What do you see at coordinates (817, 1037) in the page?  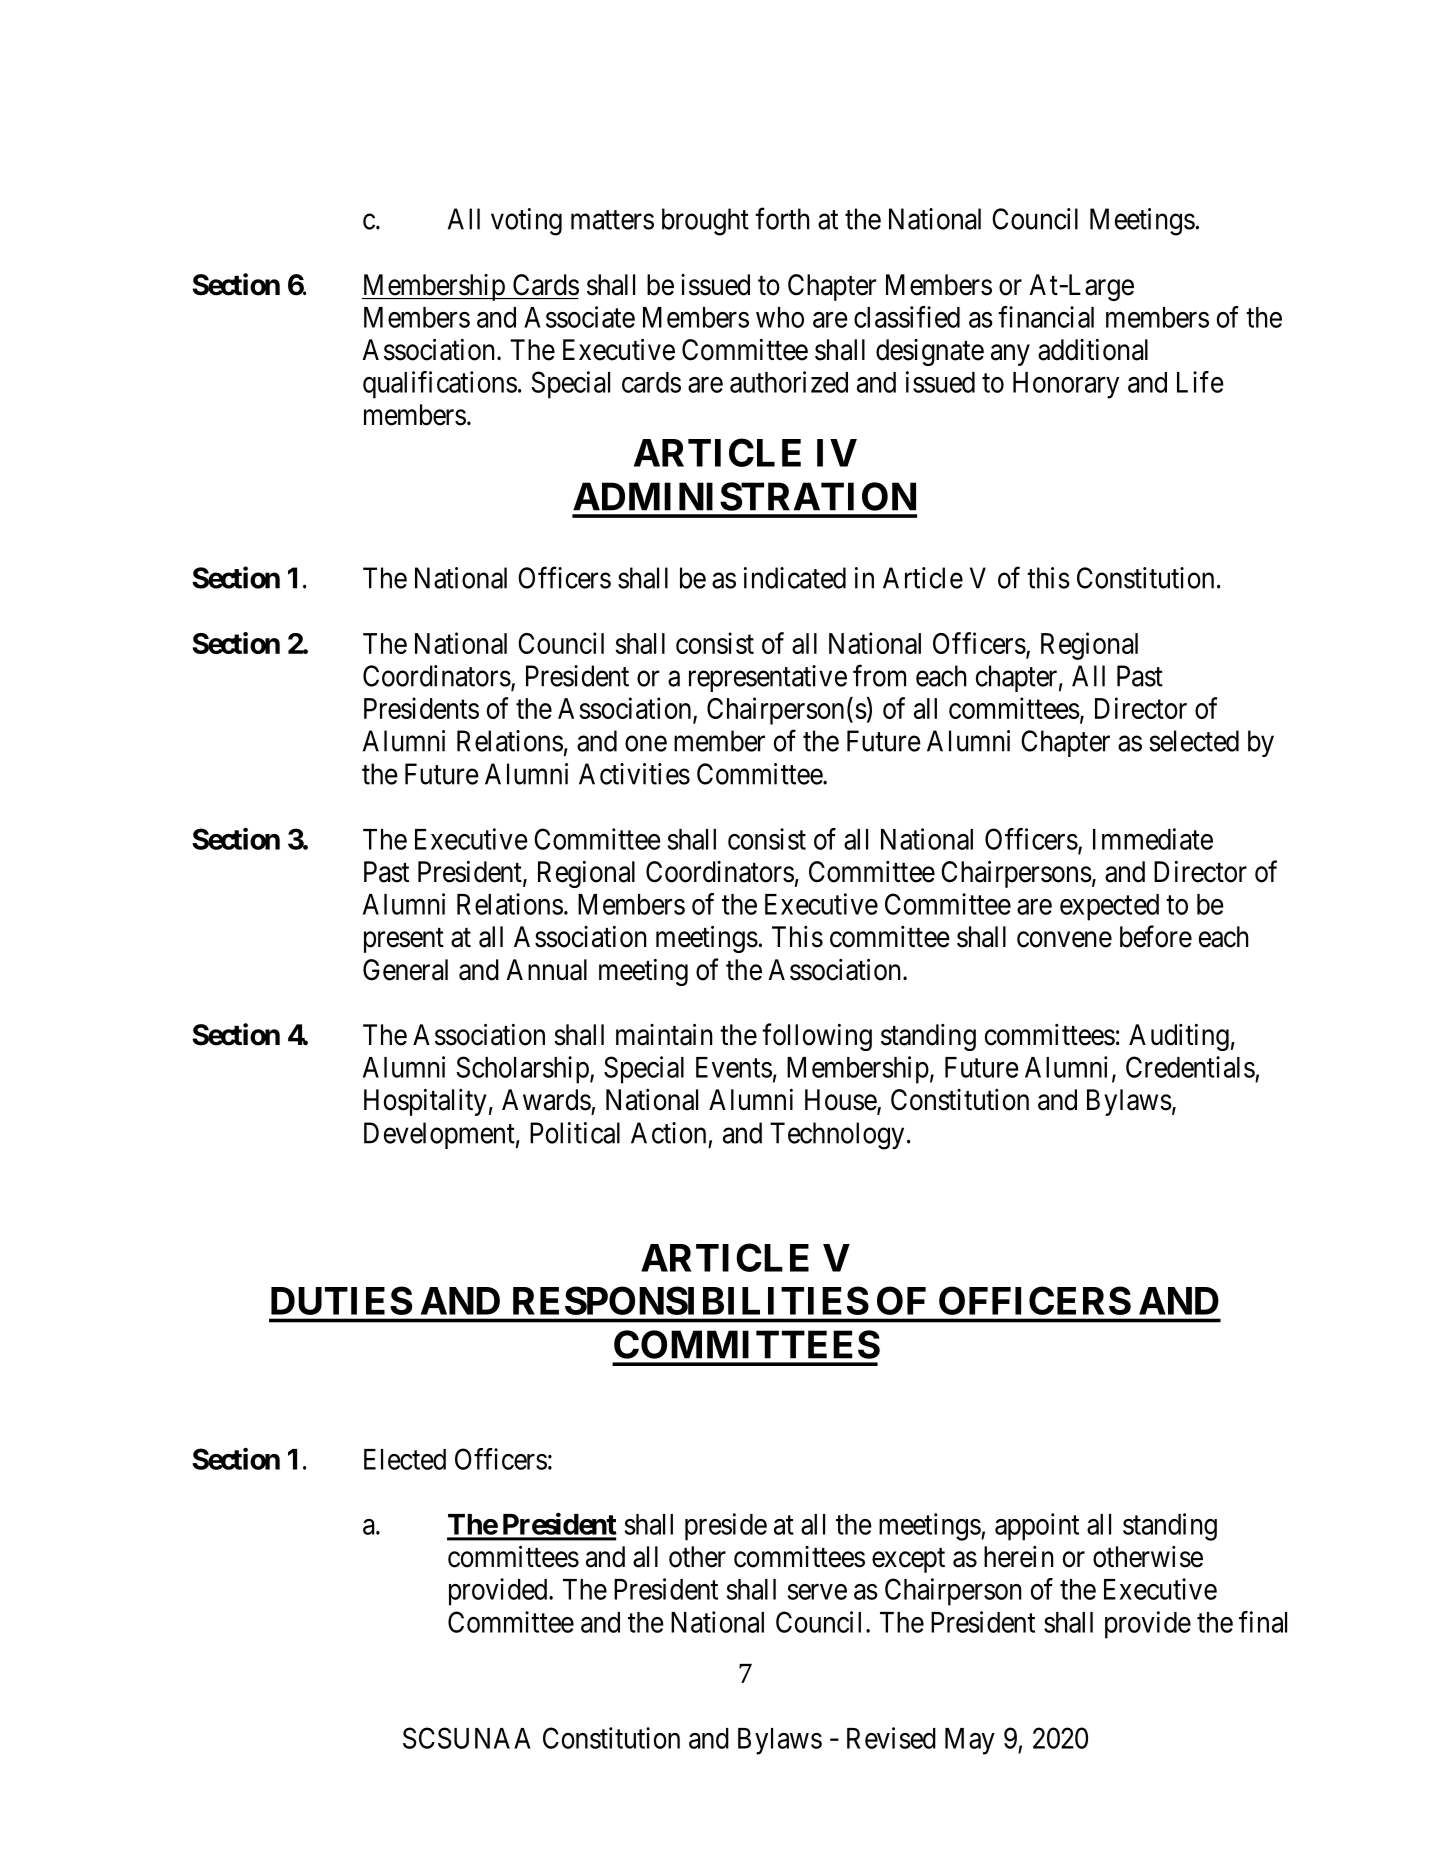 I see `following` at bounding box center [817, 1037].
